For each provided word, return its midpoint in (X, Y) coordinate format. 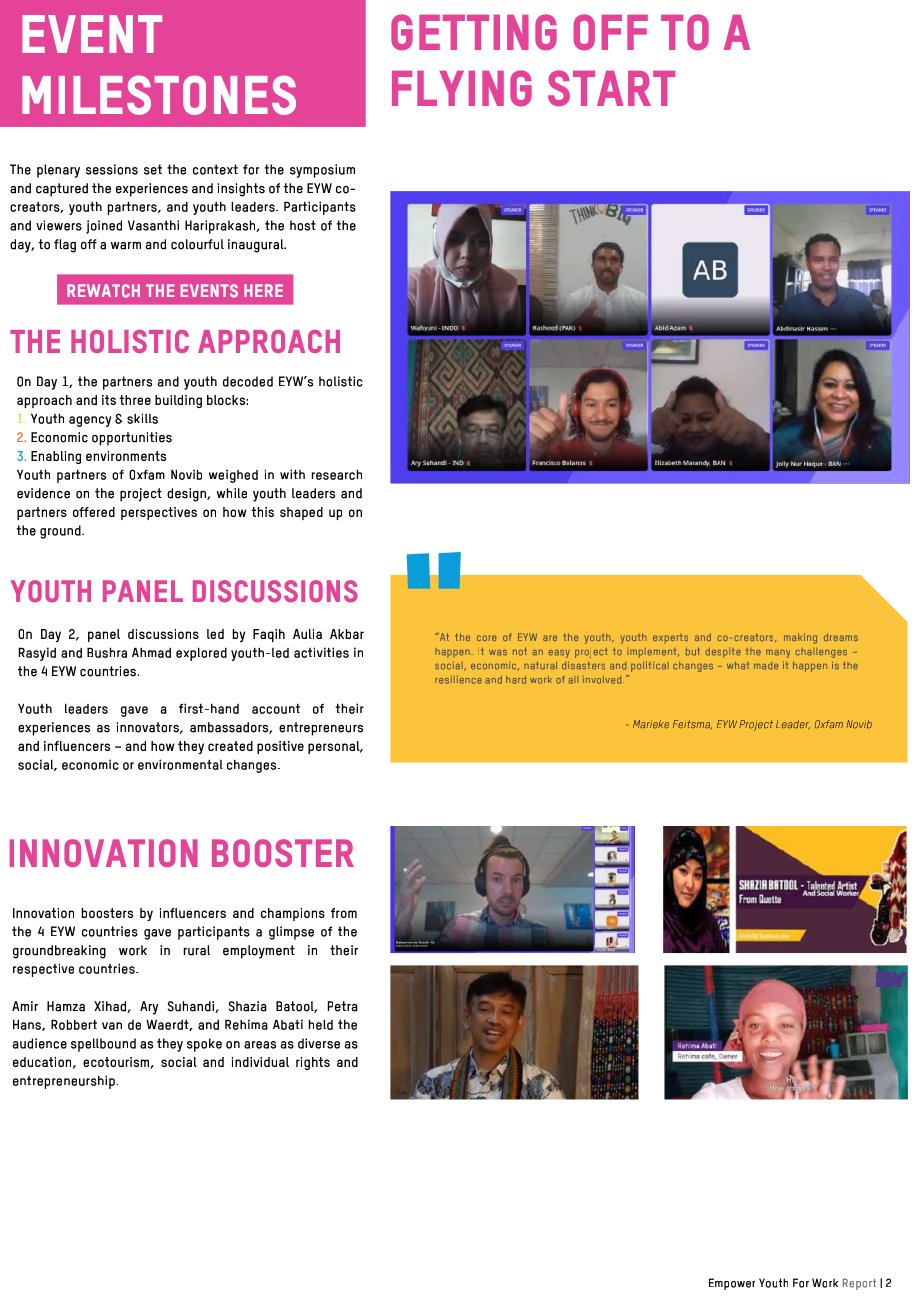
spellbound (103, 1045)
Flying (462, 88)
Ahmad (151, 652)
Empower (732, 1284)
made (766, 665)
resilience (458, 680)
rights (313, 1063)
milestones (159, 95)
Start (611, 88)
